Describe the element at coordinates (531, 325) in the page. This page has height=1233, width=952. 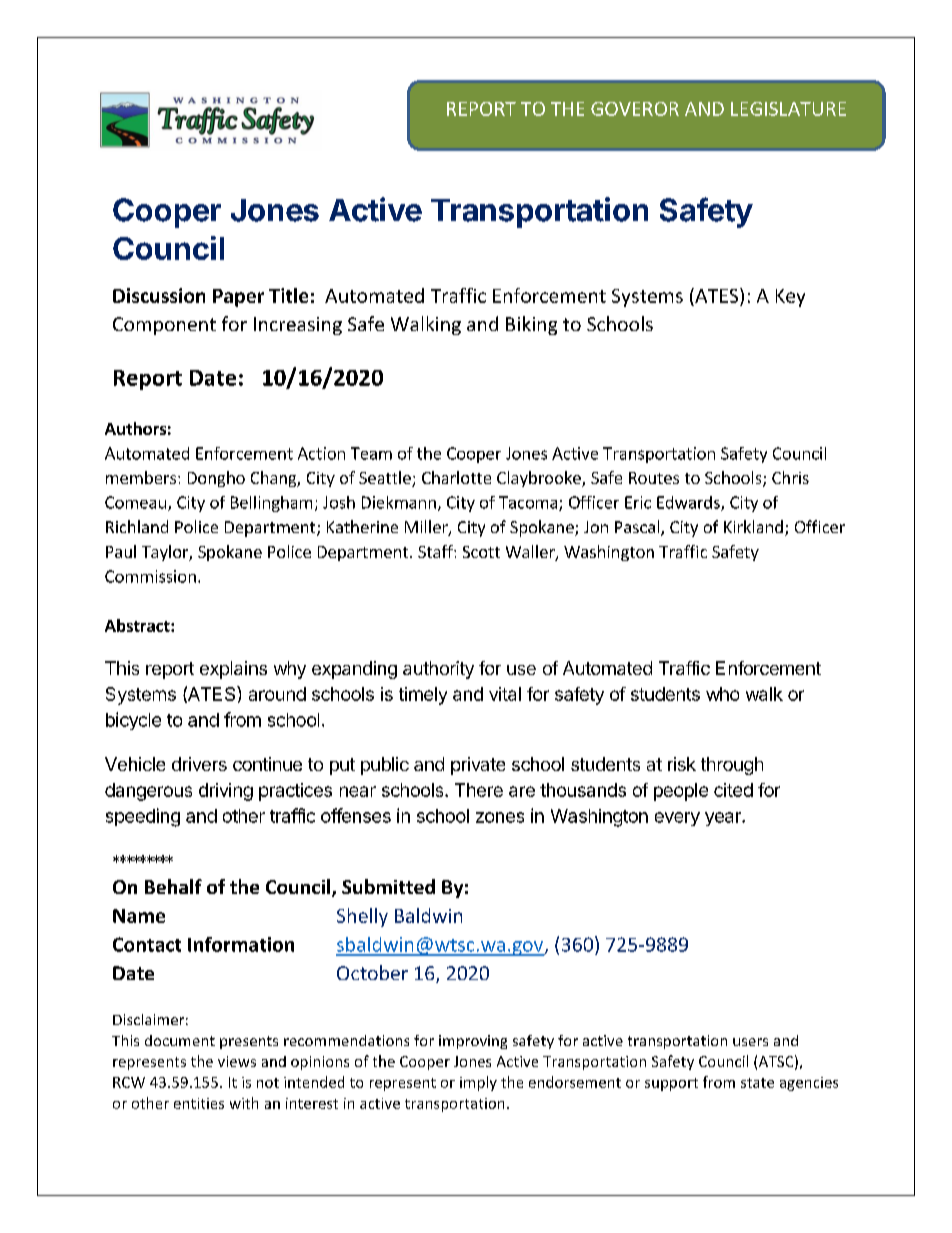
I see `Biking` at that location.
